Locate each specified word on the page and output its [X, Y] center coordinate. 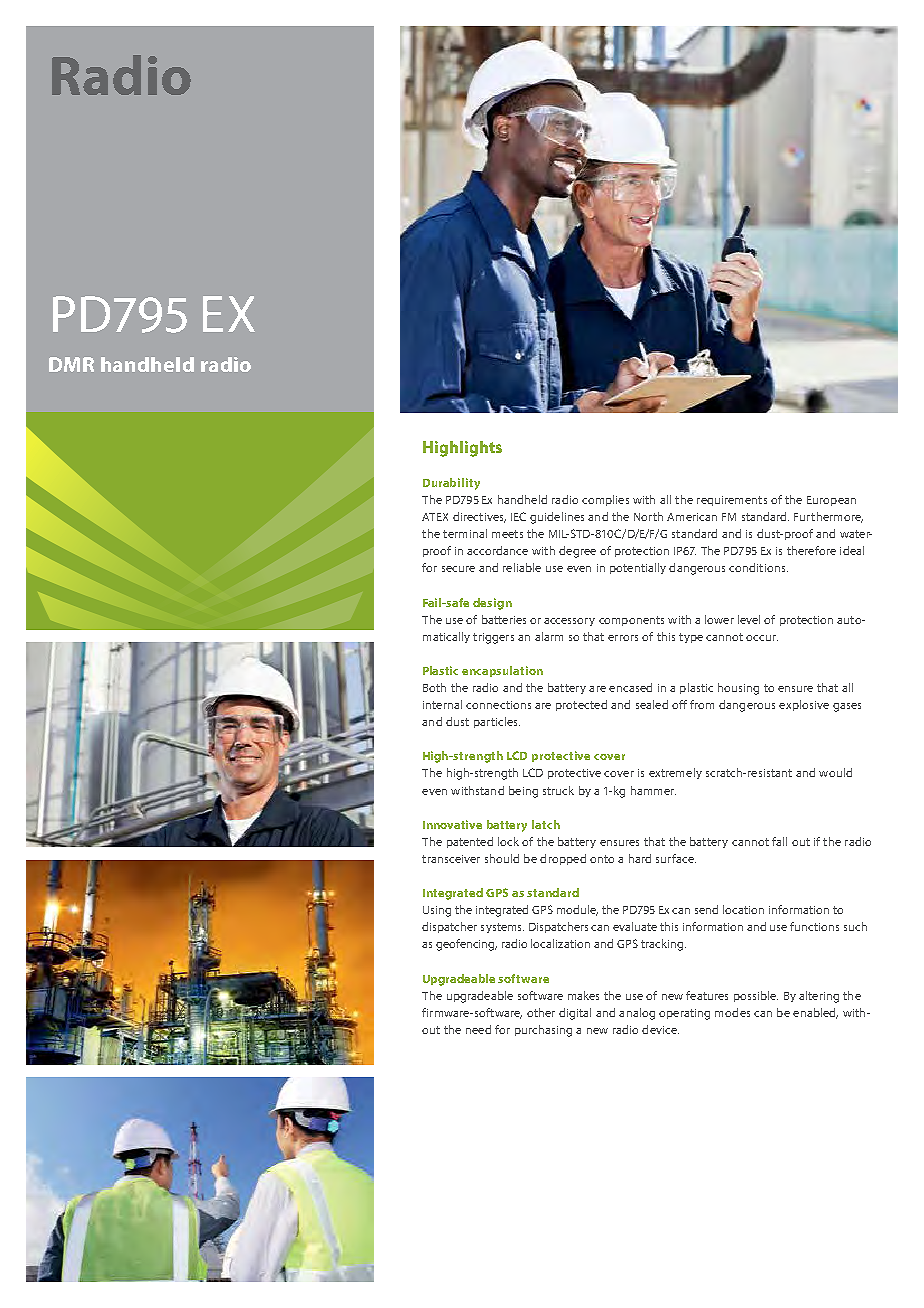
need [478, 1029]
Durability [451, 484]
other [541, 1012]
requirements [732, 501]
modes [732, 1012]
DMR [71, 364]
